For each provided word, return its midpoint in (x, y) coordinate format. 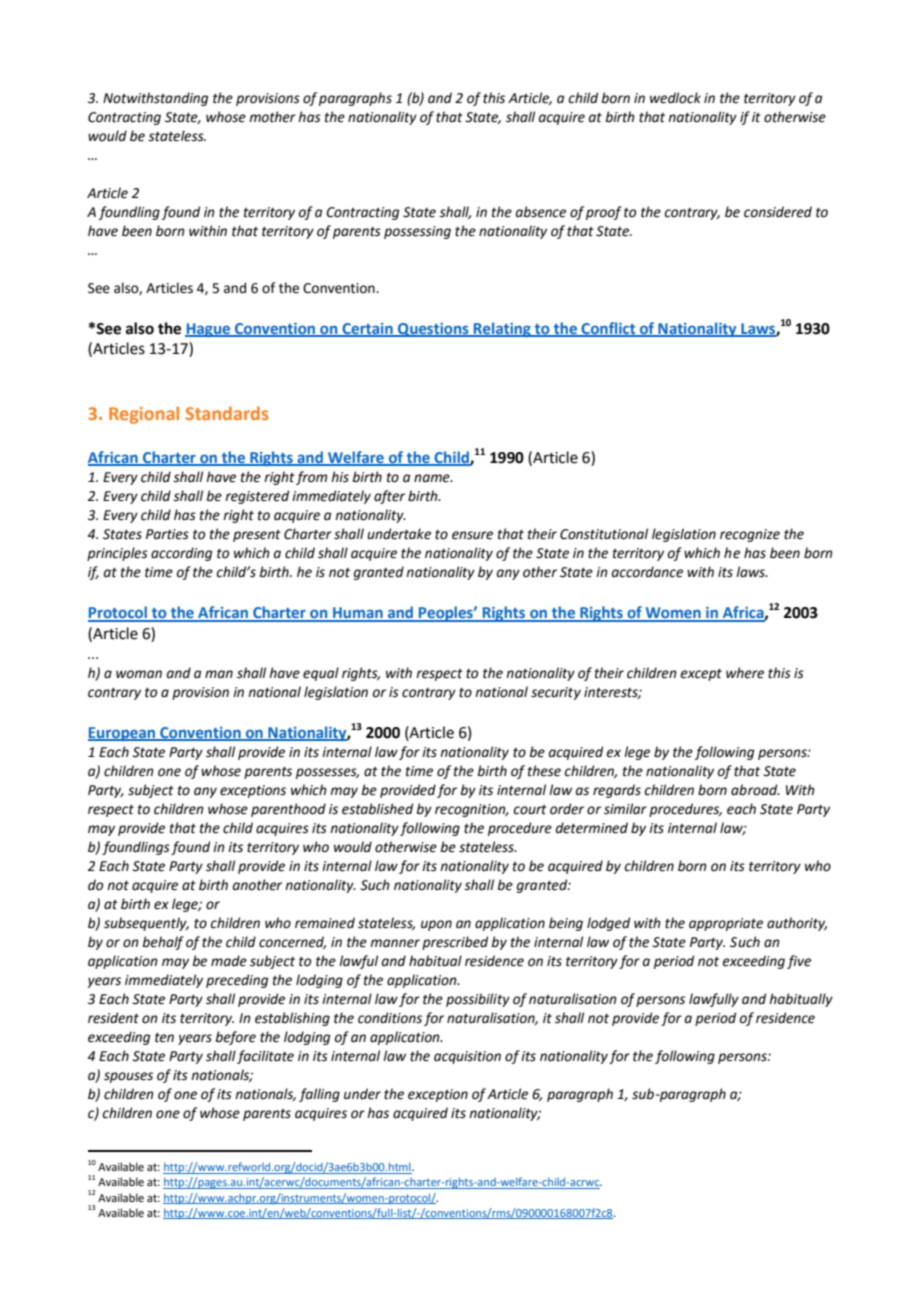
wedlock (675, 98)
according (181, 554)
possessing (417, 232)
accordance (647, 572)
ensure (472, 535)
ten (164, 1038)
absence (541, 212)
